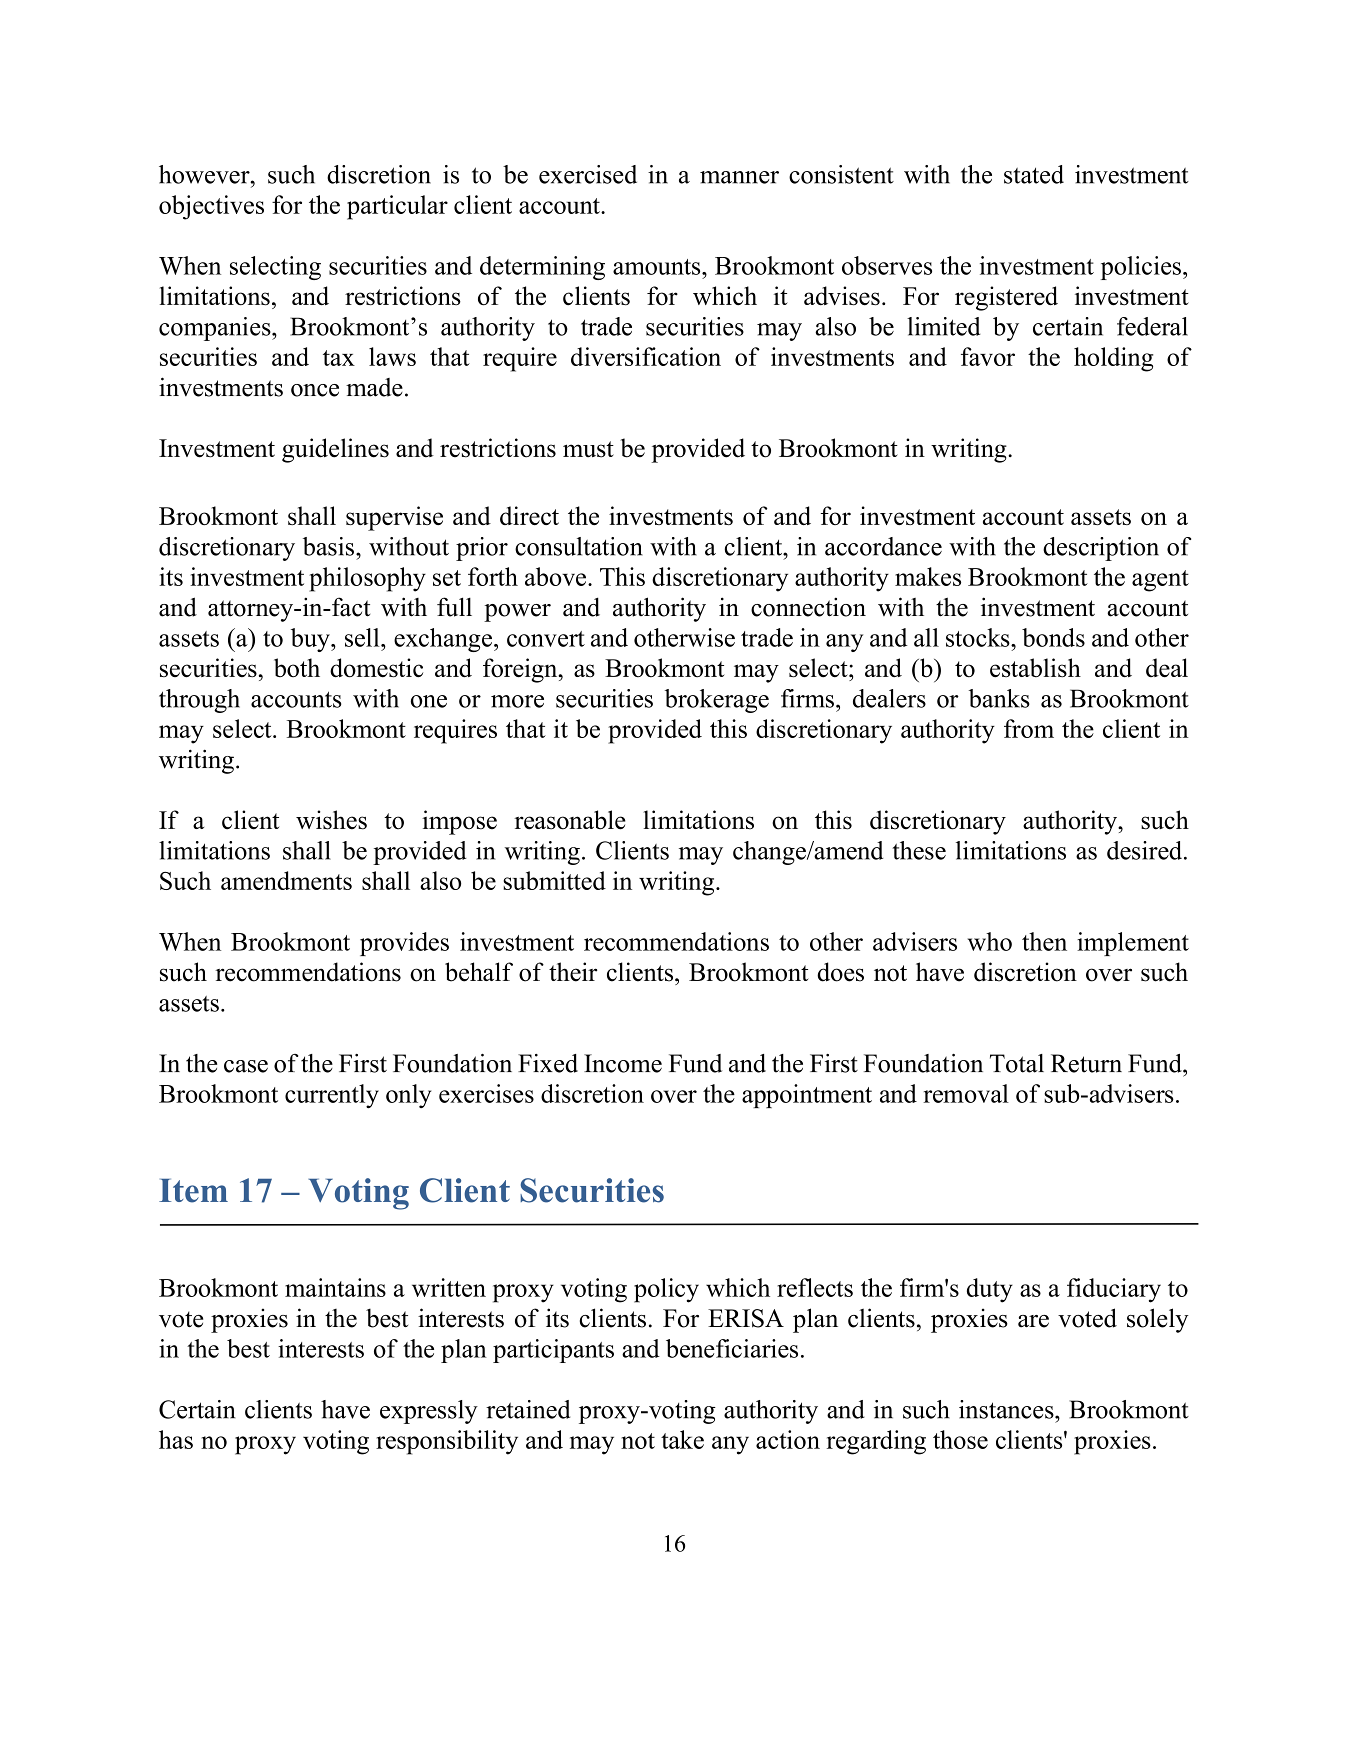  Describe the element at coordinates (404, 944) in the screenshot. I see `provides` at that location.
